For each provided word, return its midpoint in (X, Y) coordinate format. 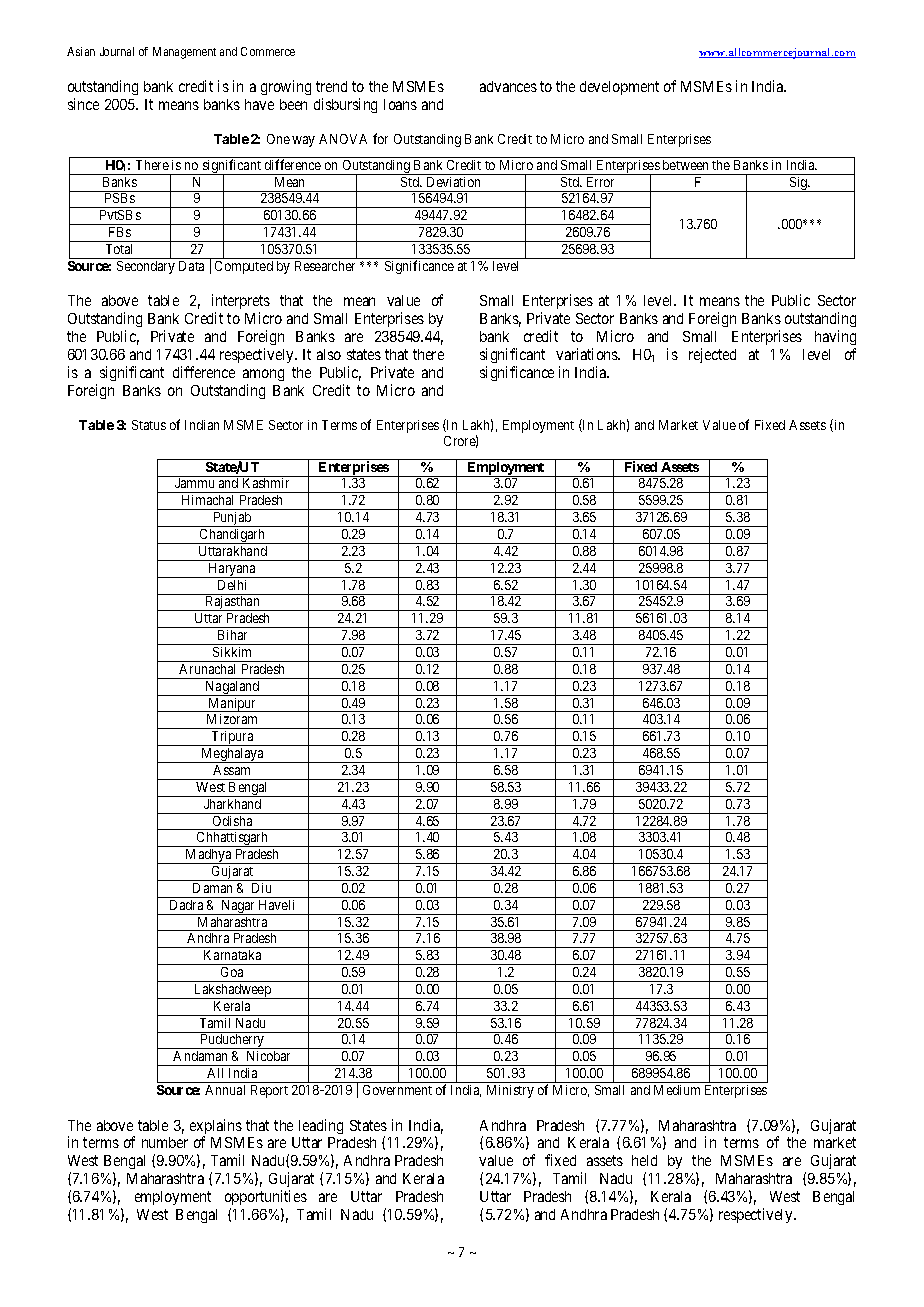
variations (588, 354)
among (263, 375)
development (619, 88)
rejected (712, 355)
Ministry (510, 1091)
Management (184, 53)
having (835, 337)
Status (149, 425)
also (329, 354)
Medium (677, 1090)
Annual (225, 1090)
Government (397, 1090)
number (165, 1142)
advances (508, 86)
